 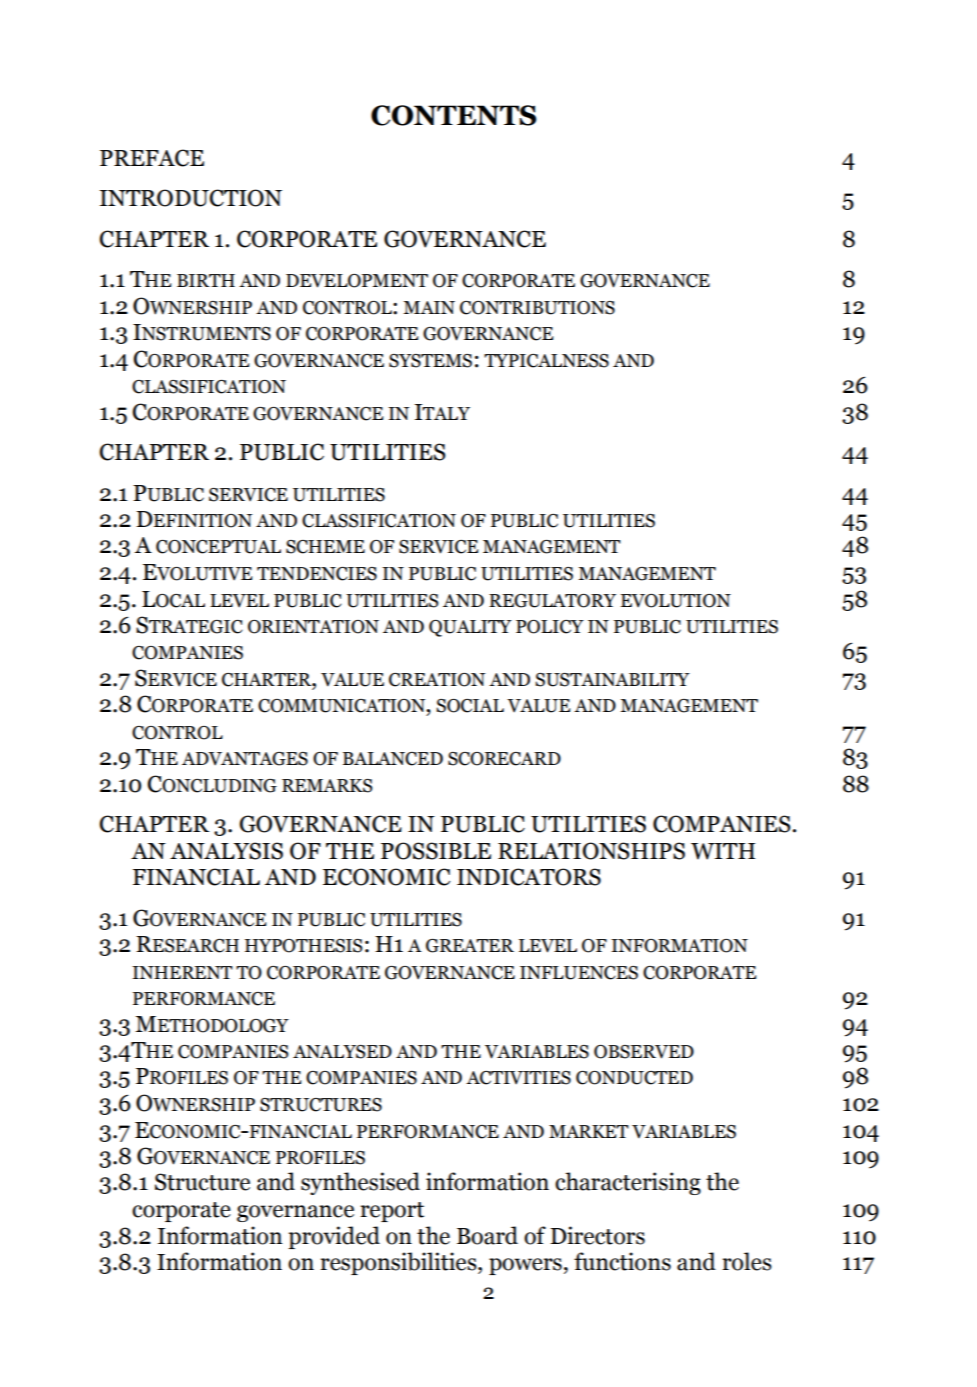 I want to click on CONTENTS, so click(x=454, y=115).
